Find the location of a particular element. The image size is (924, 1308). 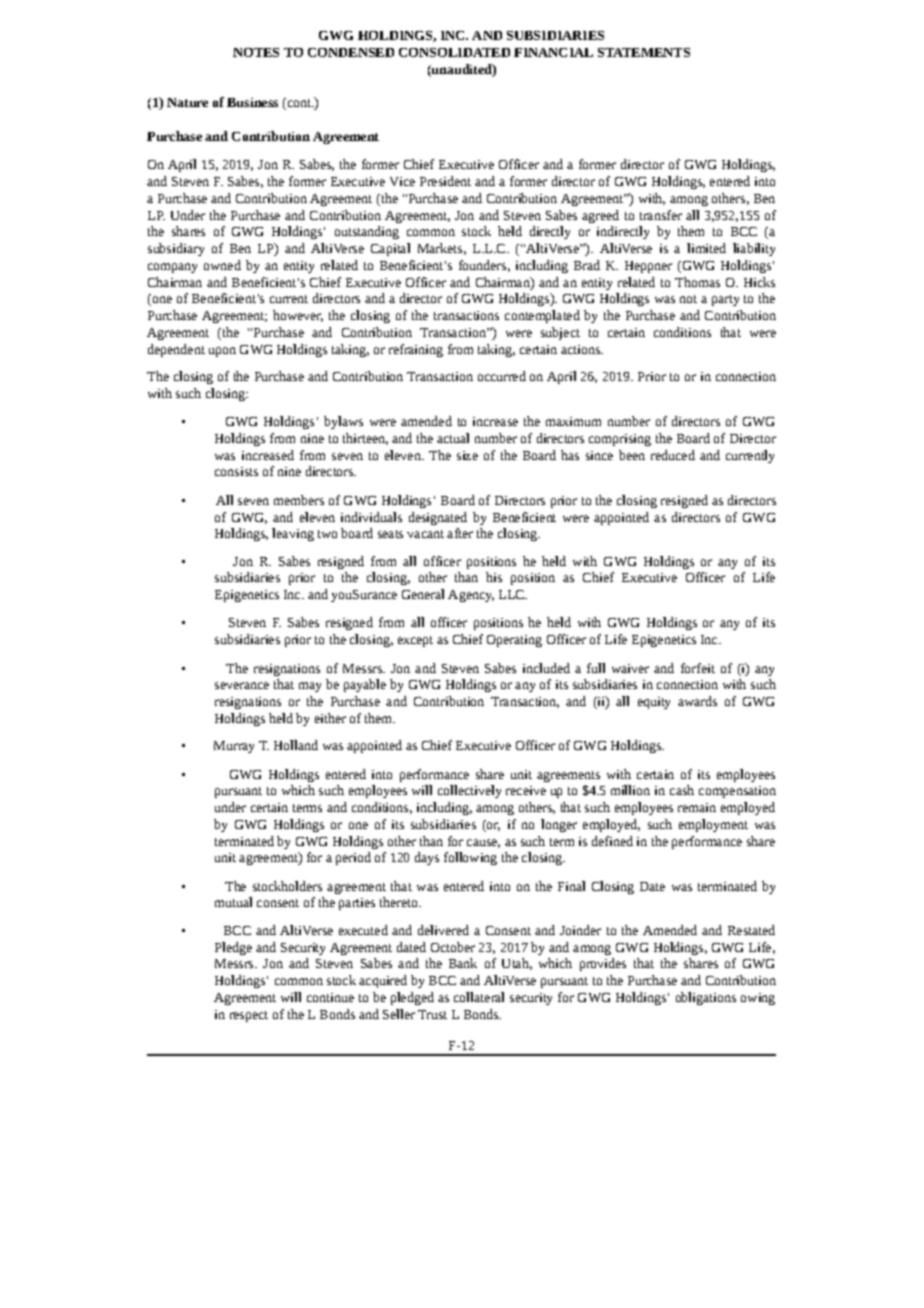

Operating is located at coordinates (514, 641).
